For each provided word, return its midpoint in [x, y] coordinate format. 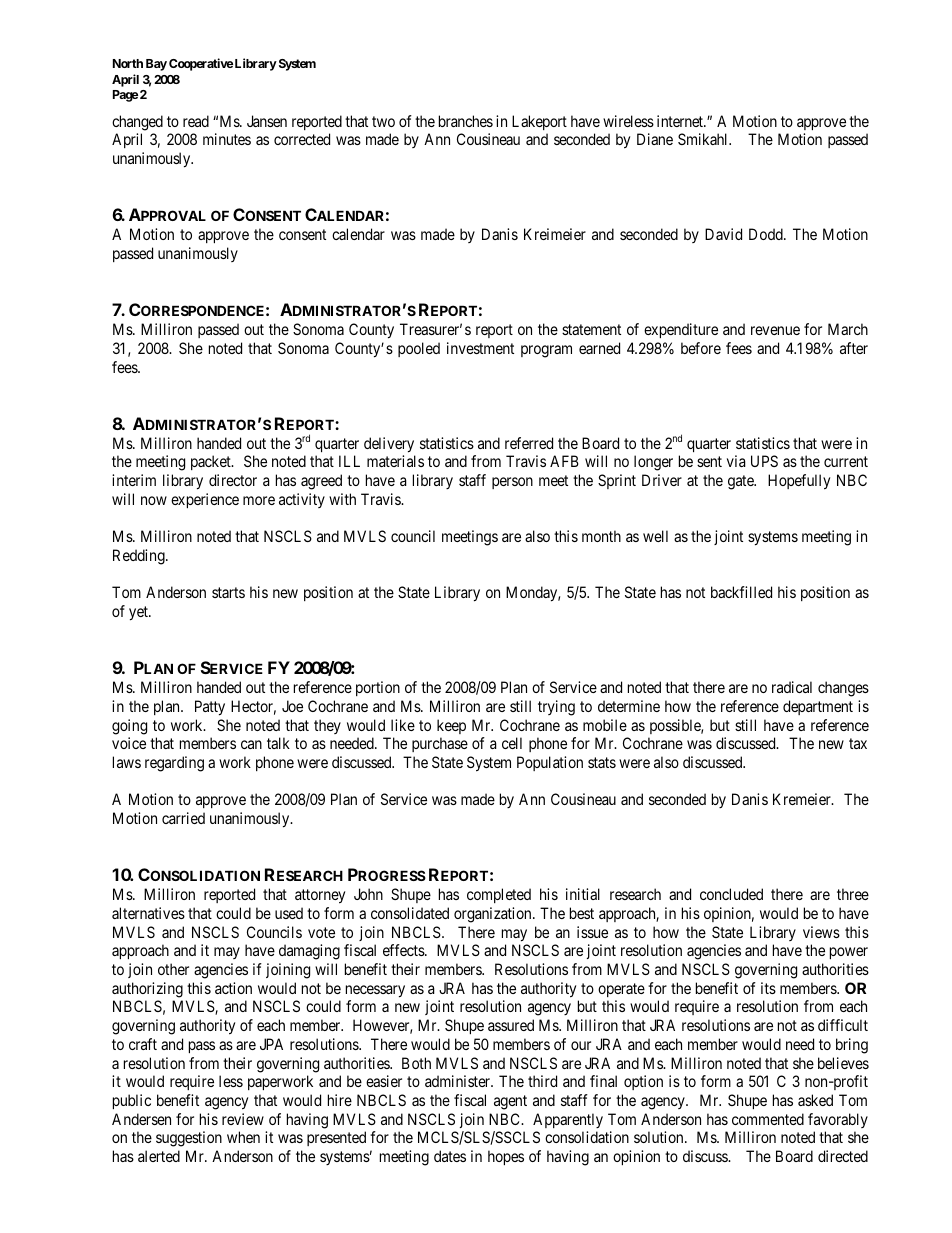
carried [183, 818]
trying [556, 708]
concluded [731, 894]
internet [681, 121]
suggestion [189, 1139]
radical [792, 687]
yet [139, 613]
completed [499, 895]
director [233, 480]
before [701, 348]
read [196, 121]
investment [480, 348]
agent [510, 1102]
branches [466, 121]
